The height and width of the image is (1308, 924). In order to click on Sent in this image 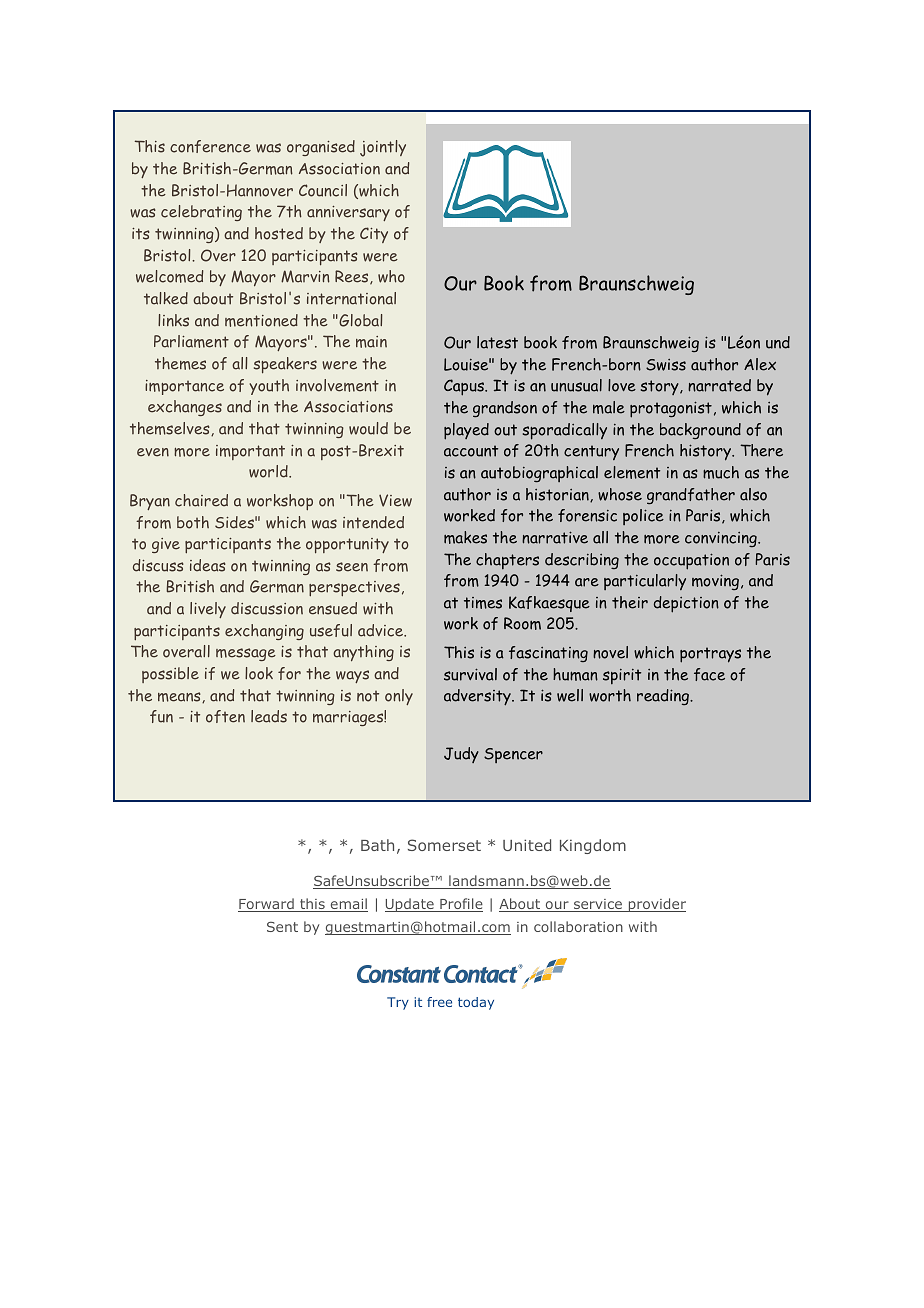, I will do `click(282, 926)`.
